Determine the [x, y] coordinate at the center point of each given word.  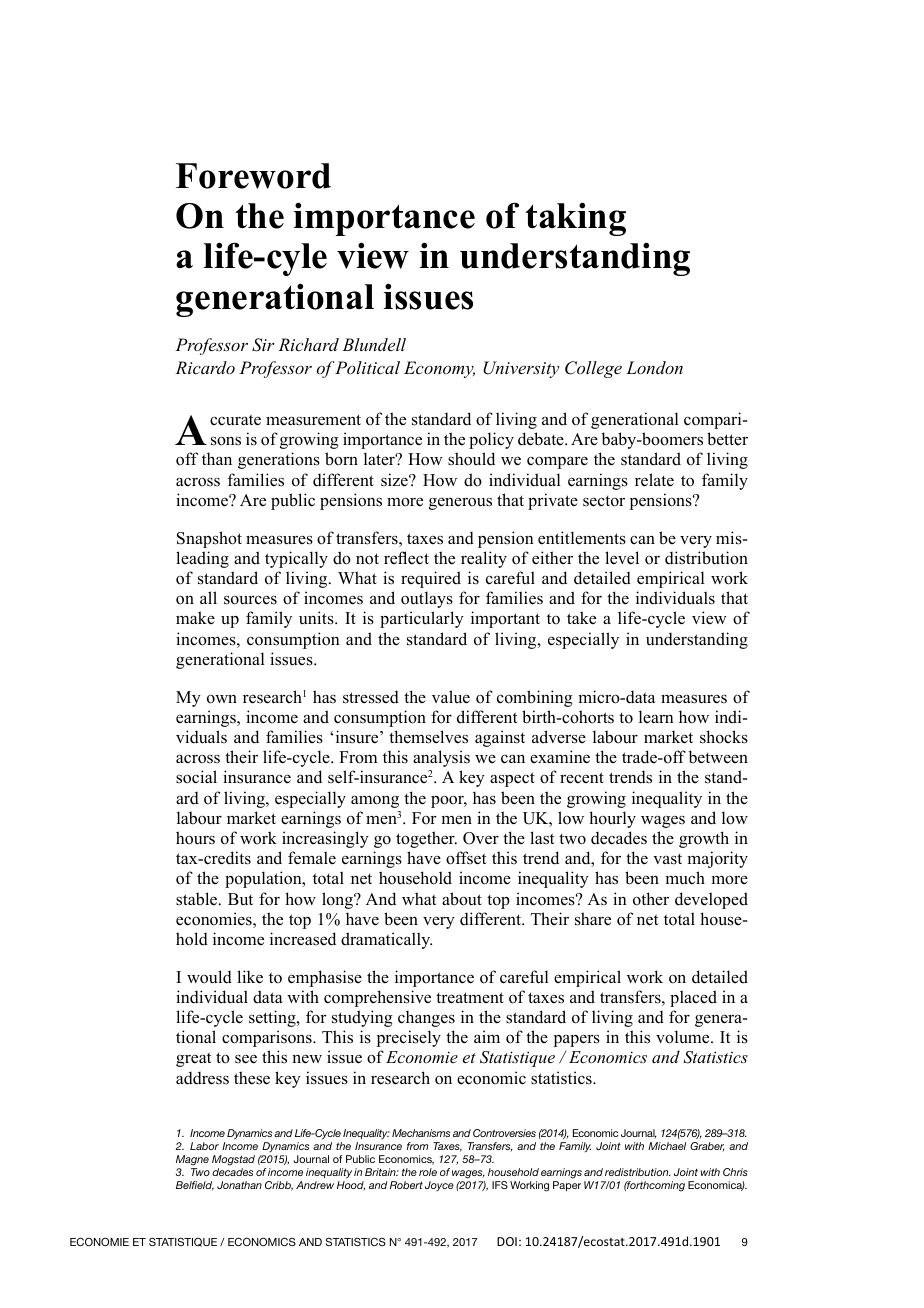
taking [575, 219]
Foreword [253, 176]
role [428, 1172]
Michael [667, 1146]
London [654, 367]
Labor [204, 1146]
